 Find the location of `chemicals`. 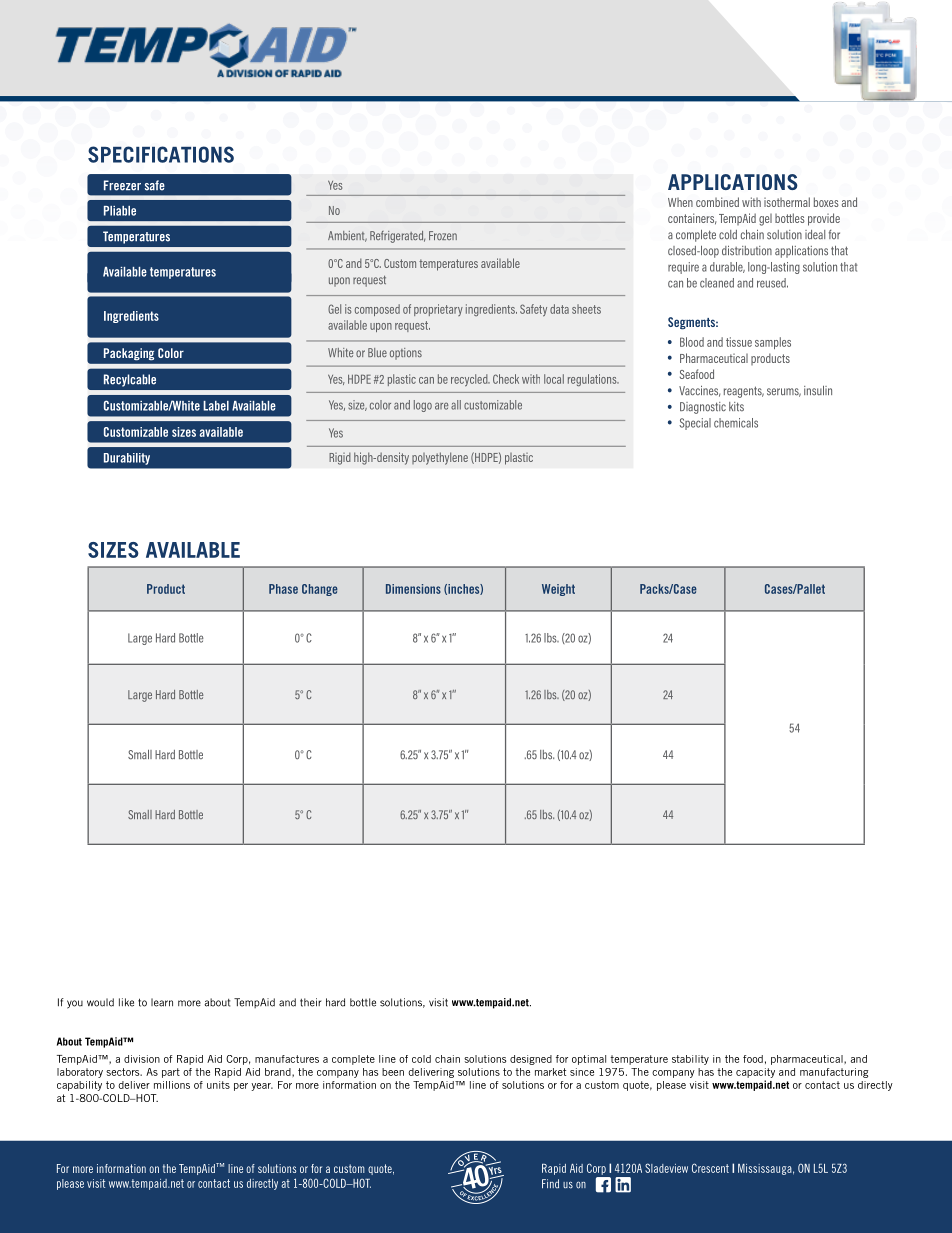

chemicals is located at coordinates (736, 423).
